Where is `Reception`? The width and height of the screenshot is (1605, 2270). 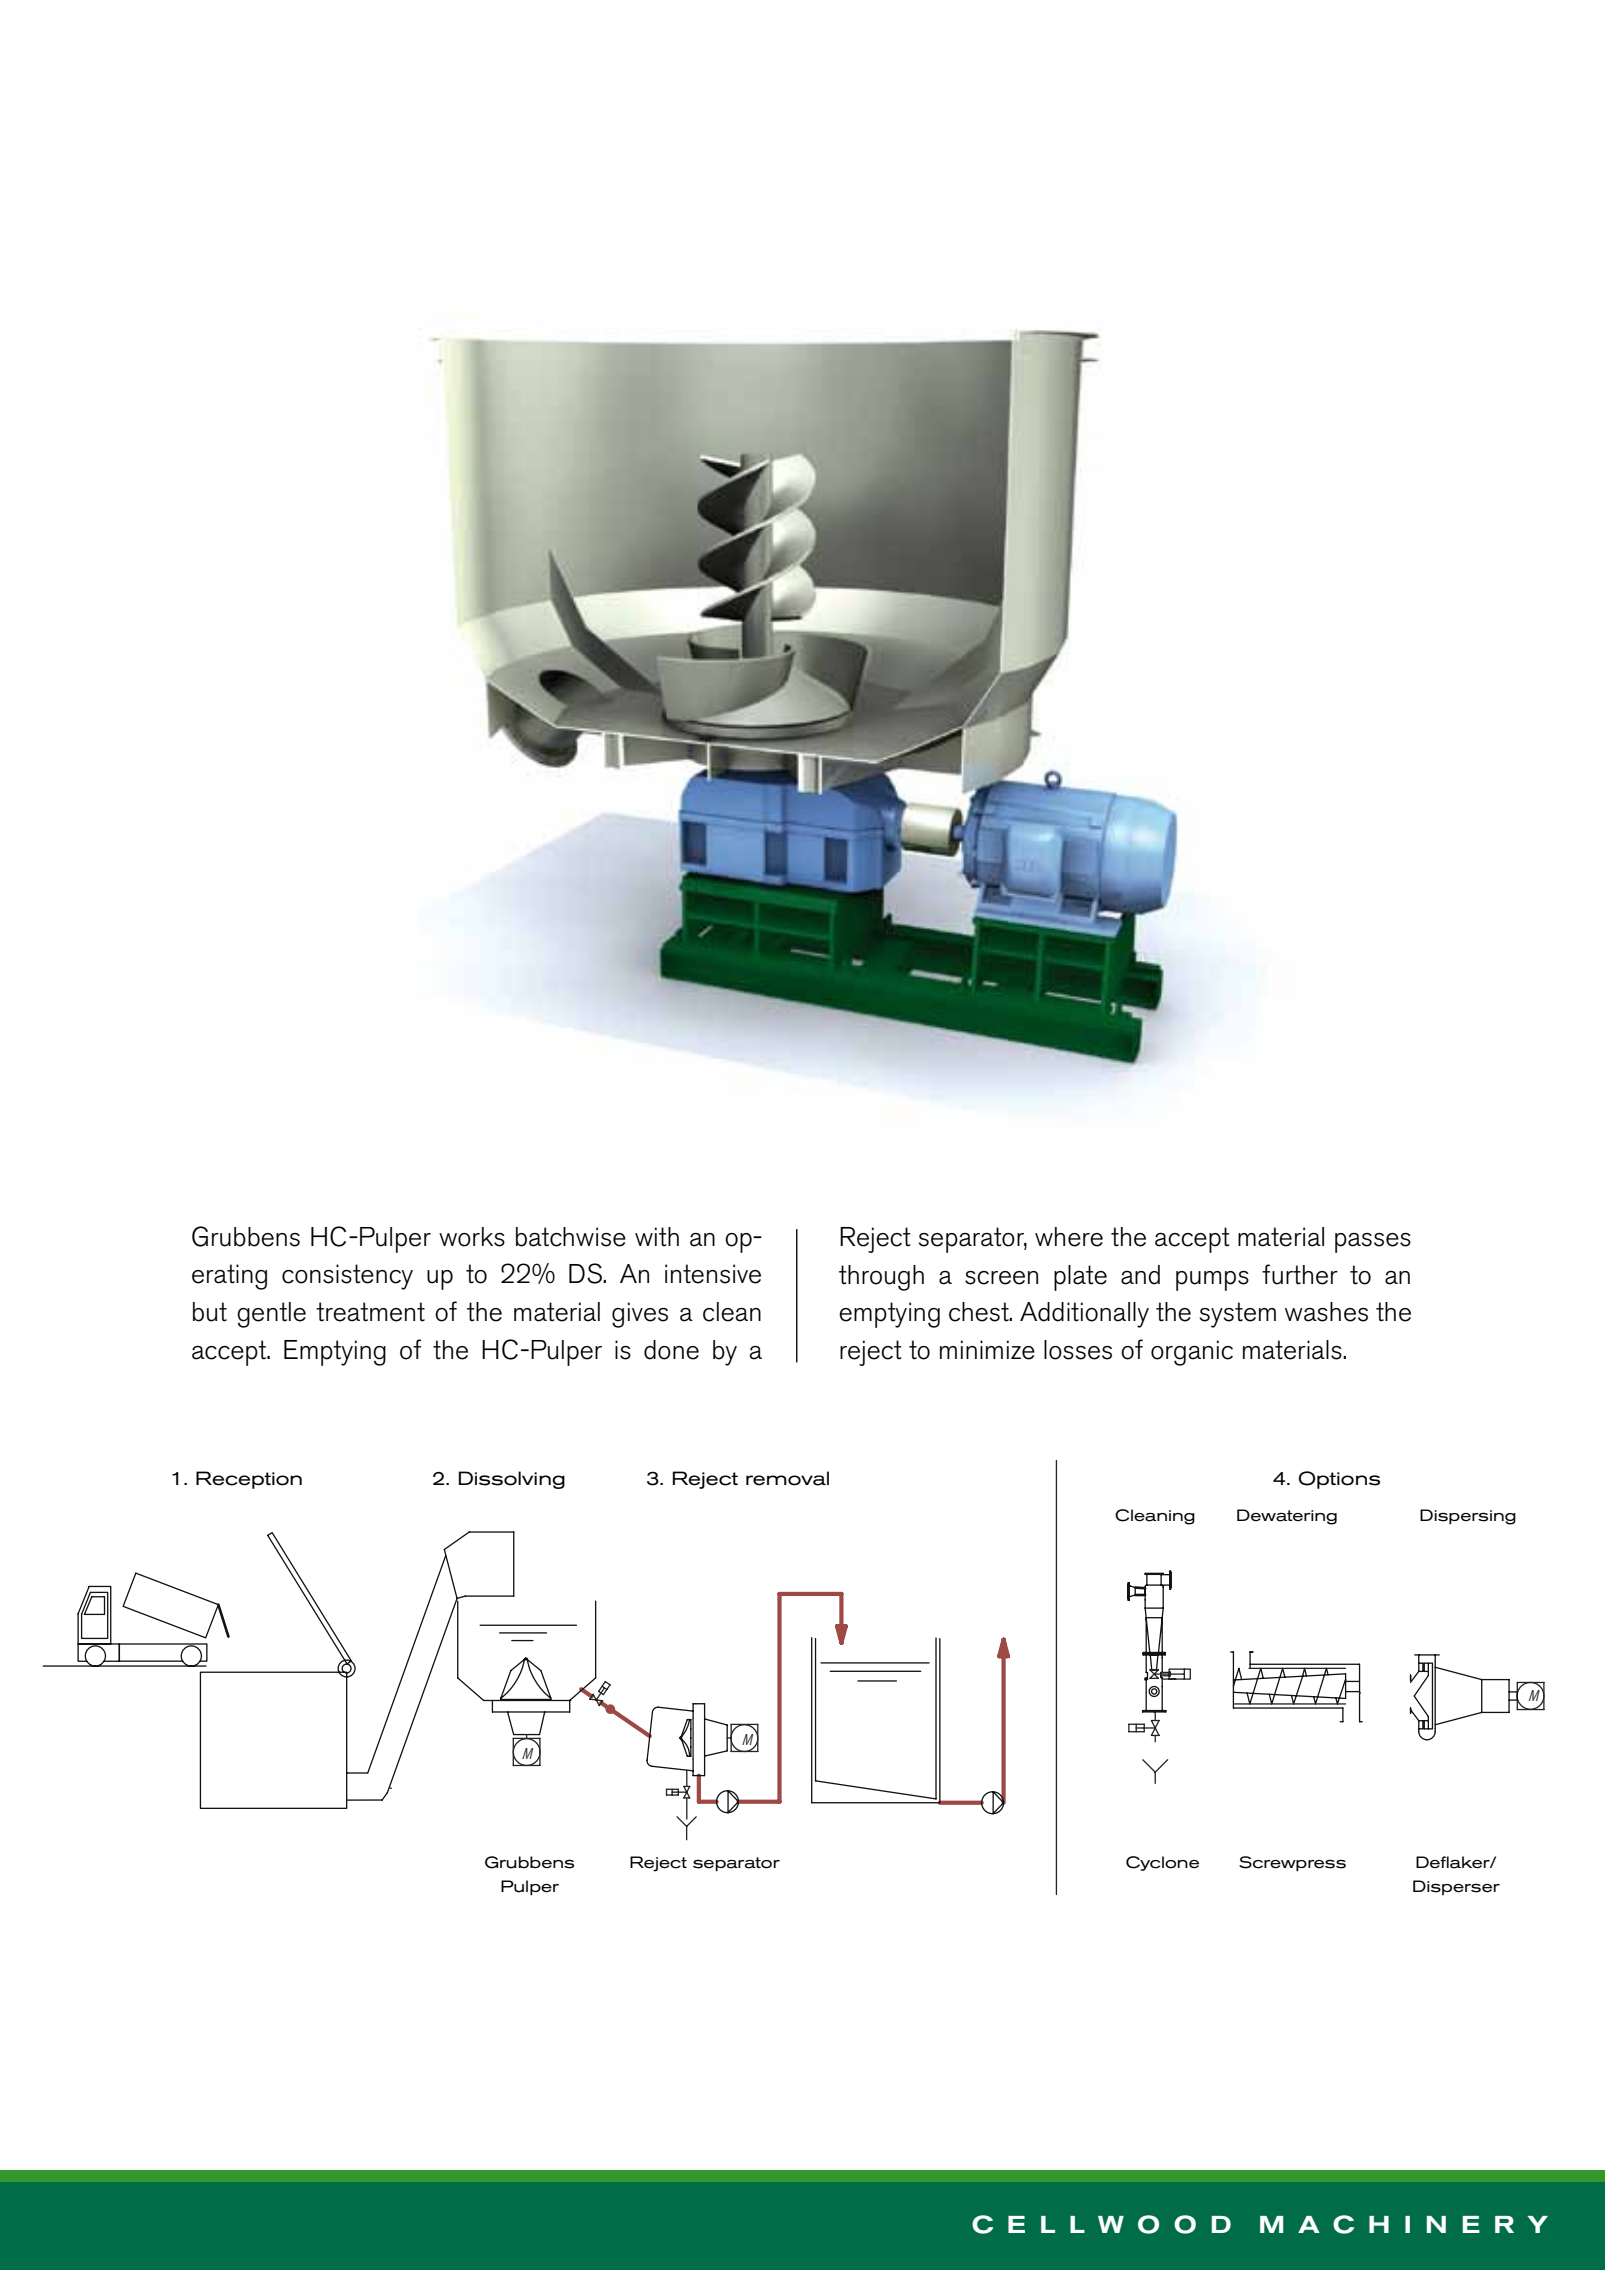
Reception is located at coordinates (249, 1480).
